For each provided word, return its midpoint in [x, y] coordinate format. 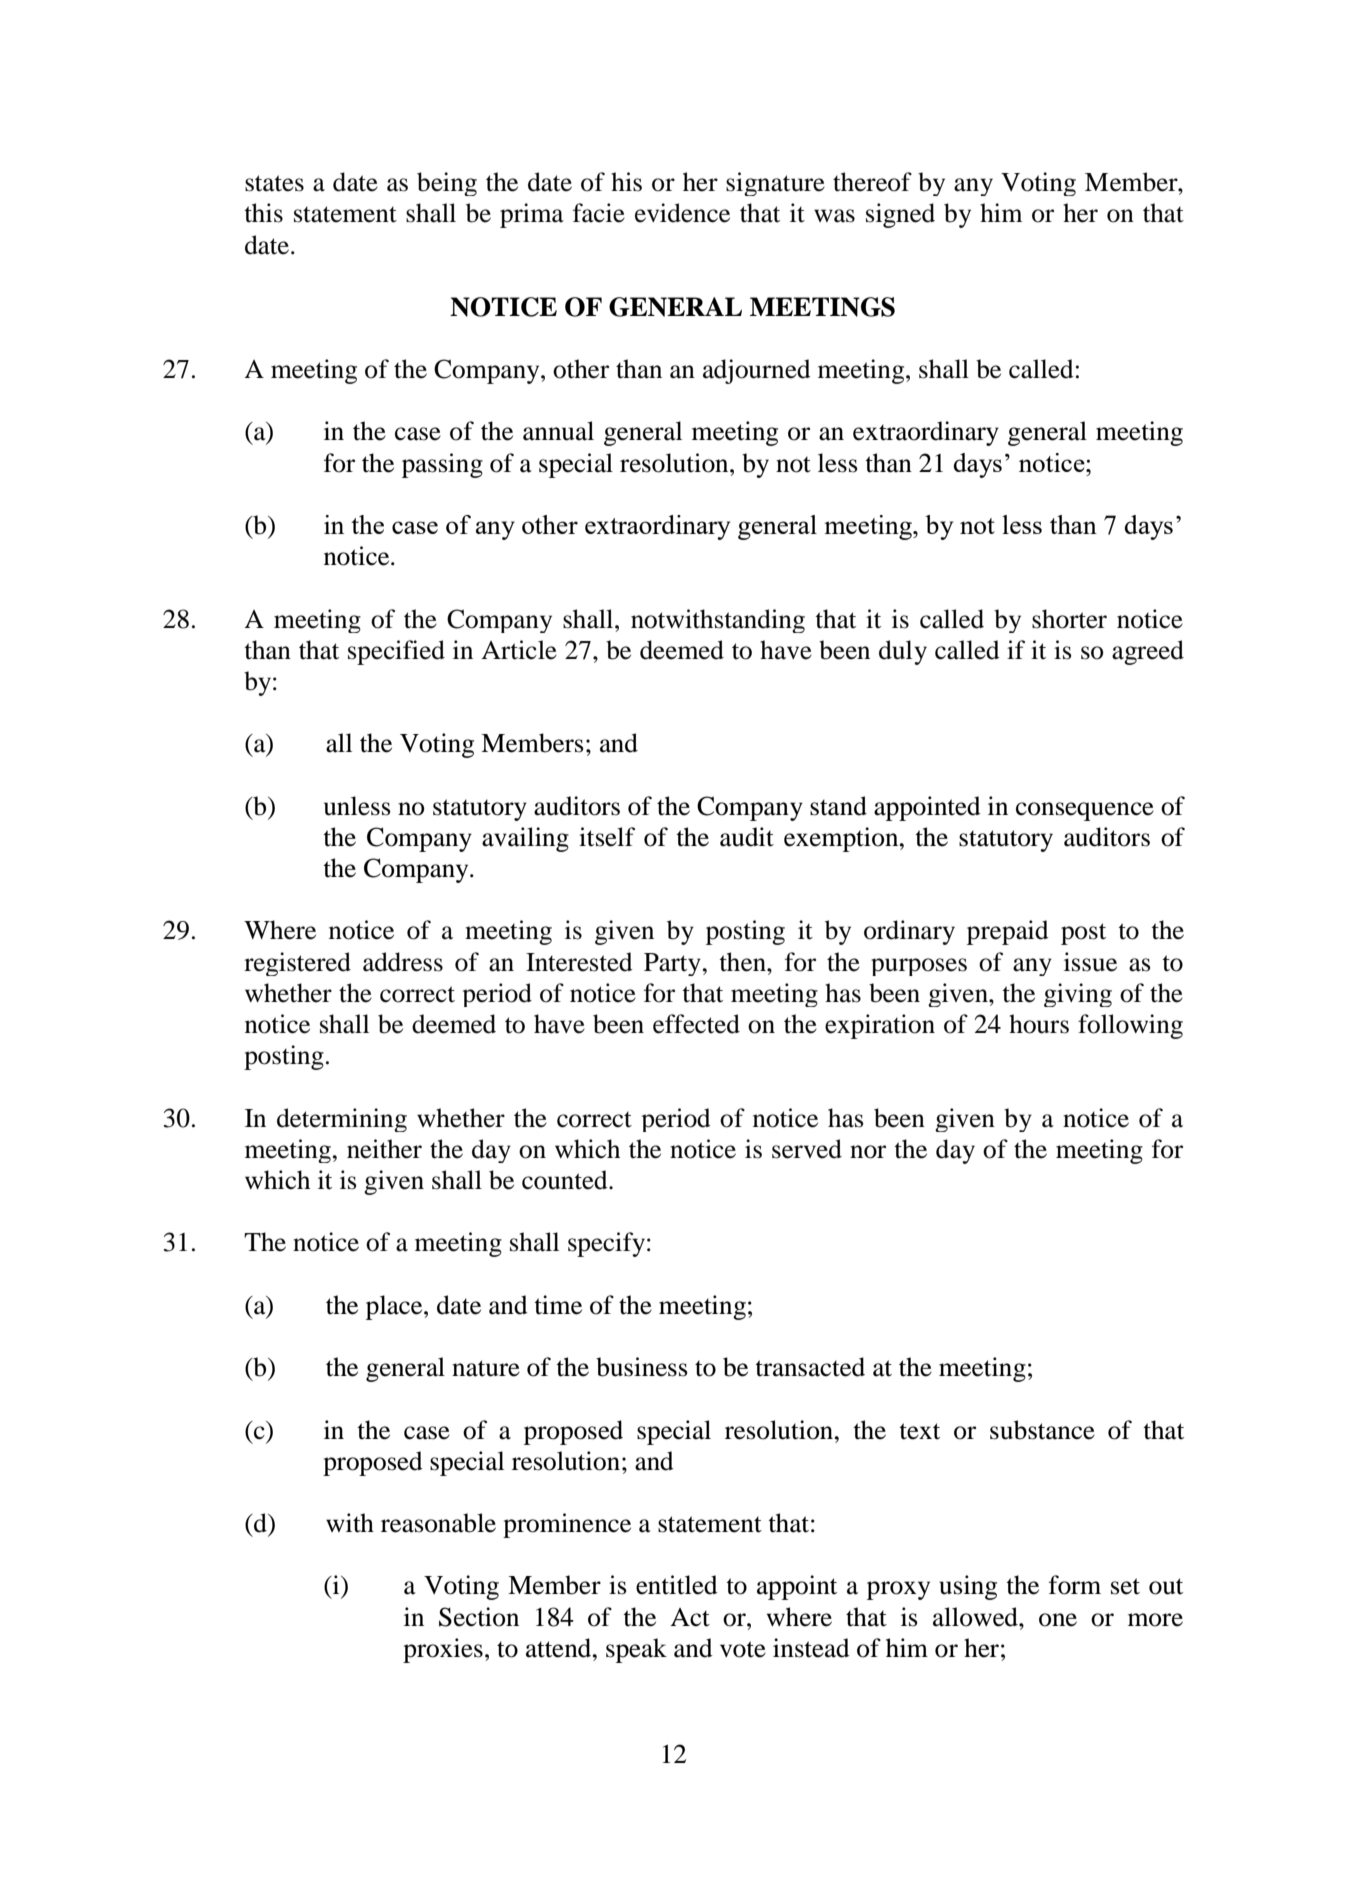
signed [900, 215]
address [403, 962]
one [1058, 1620]
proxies [443, 1650]
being [447, 184]
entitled [677, 1585]
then [743, 962]
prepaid [1008, 932]
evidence [682, 213]
